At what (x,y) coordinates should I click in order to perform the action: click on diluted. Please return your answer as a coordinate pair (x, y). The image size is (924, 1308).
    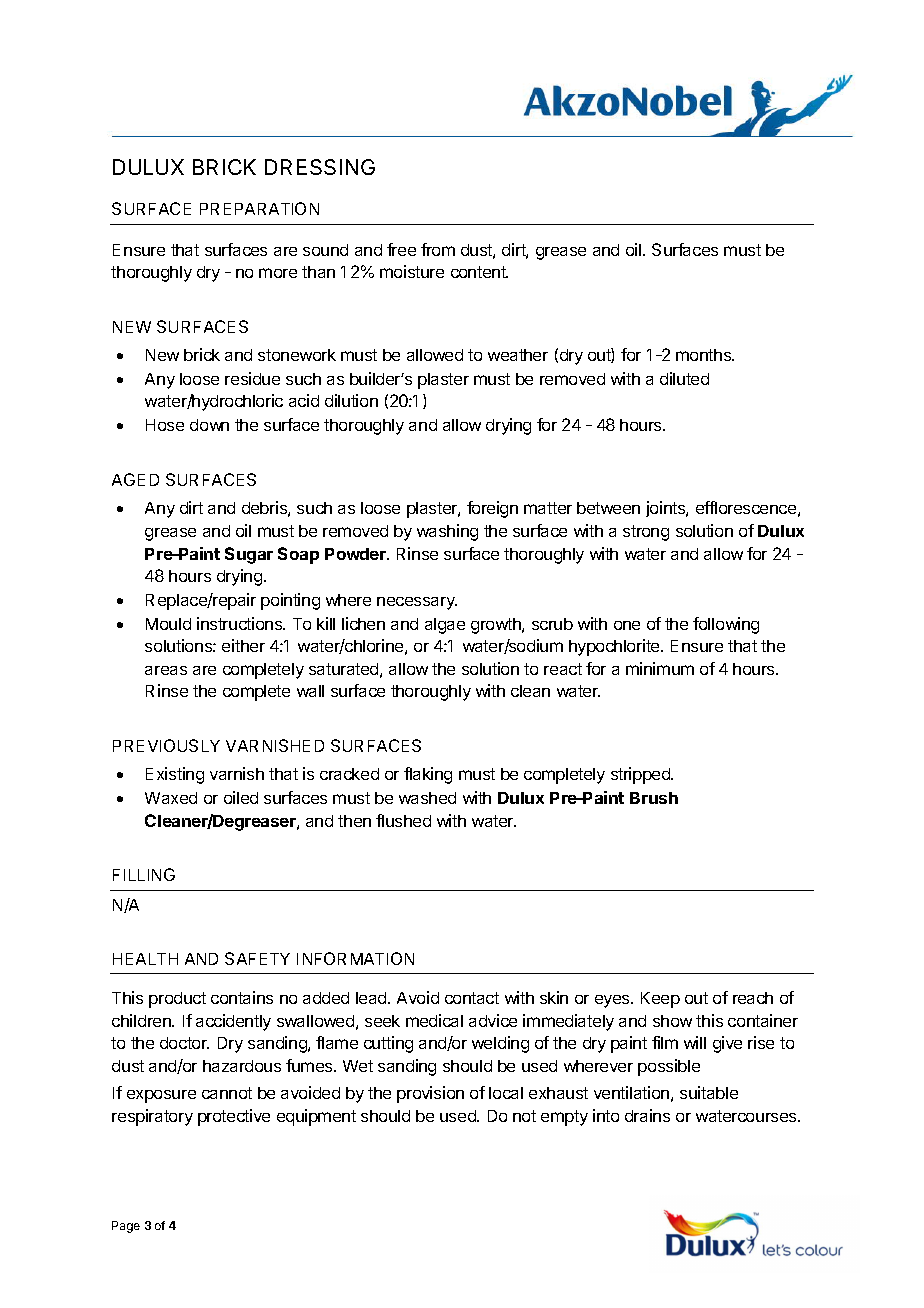
    Looking at the image, I should click on (684, 378).
